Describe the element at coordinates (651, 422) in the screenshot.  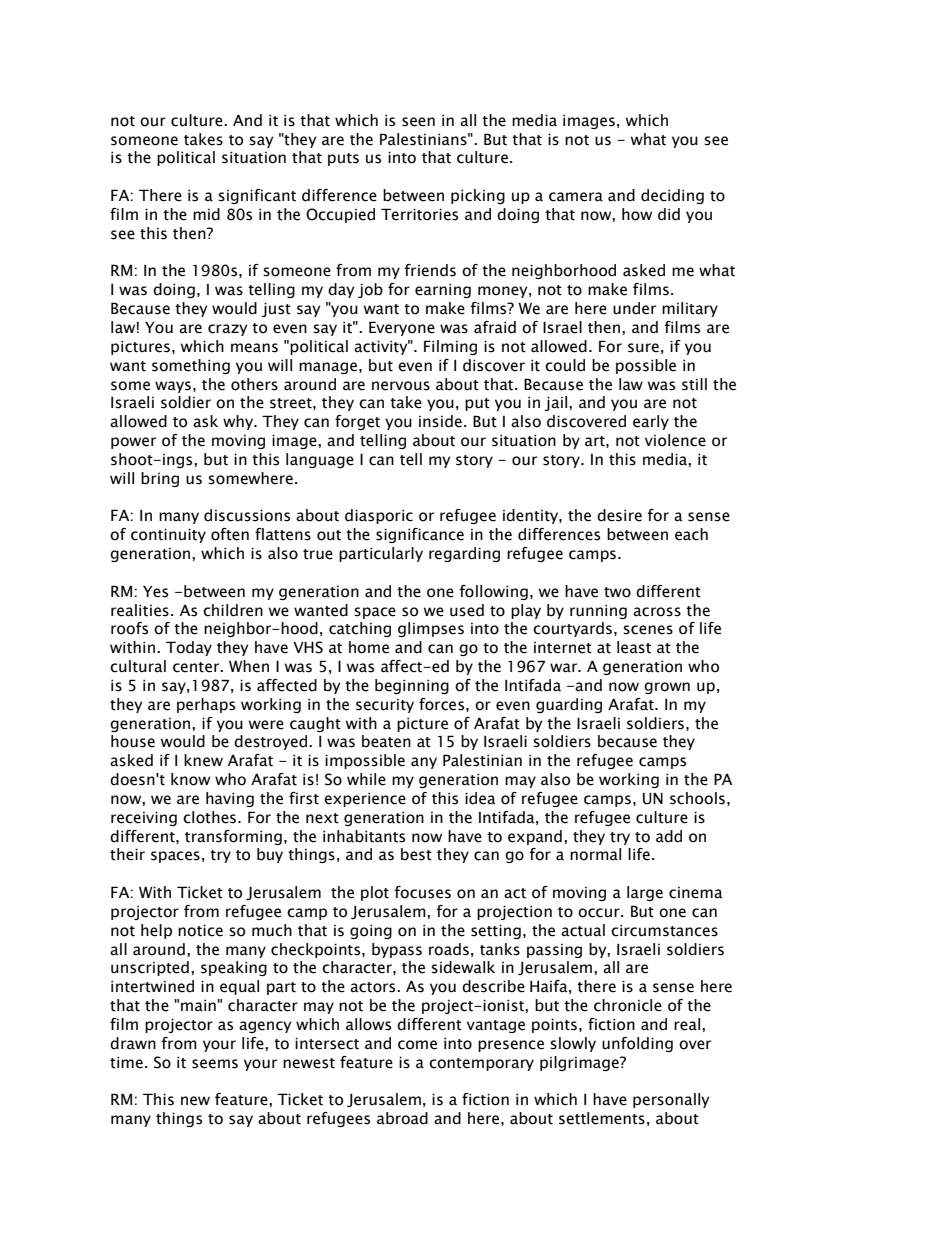
I see `early` at that location.
